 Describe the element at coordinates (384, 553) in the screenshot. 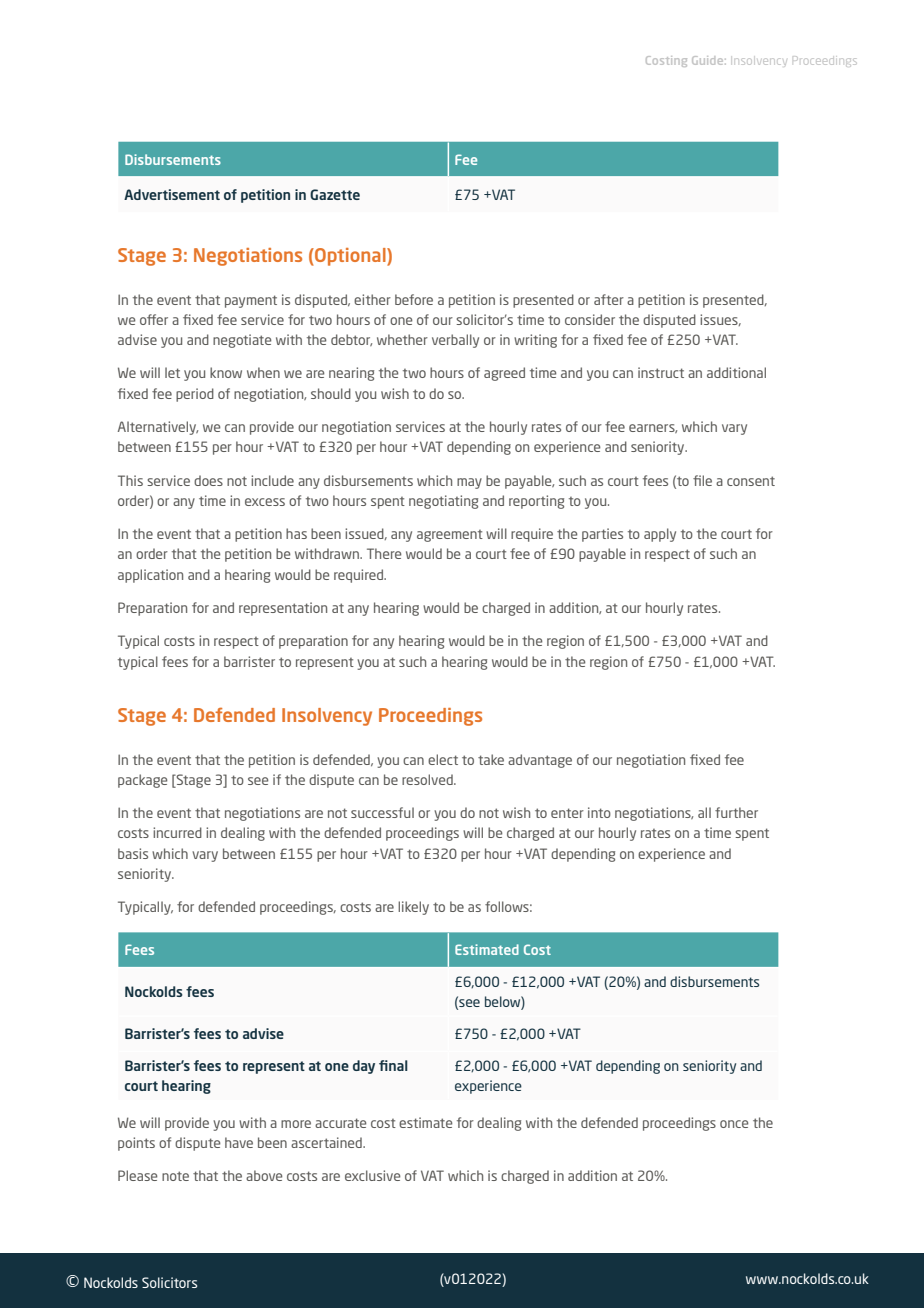

I see `There` at that location.
